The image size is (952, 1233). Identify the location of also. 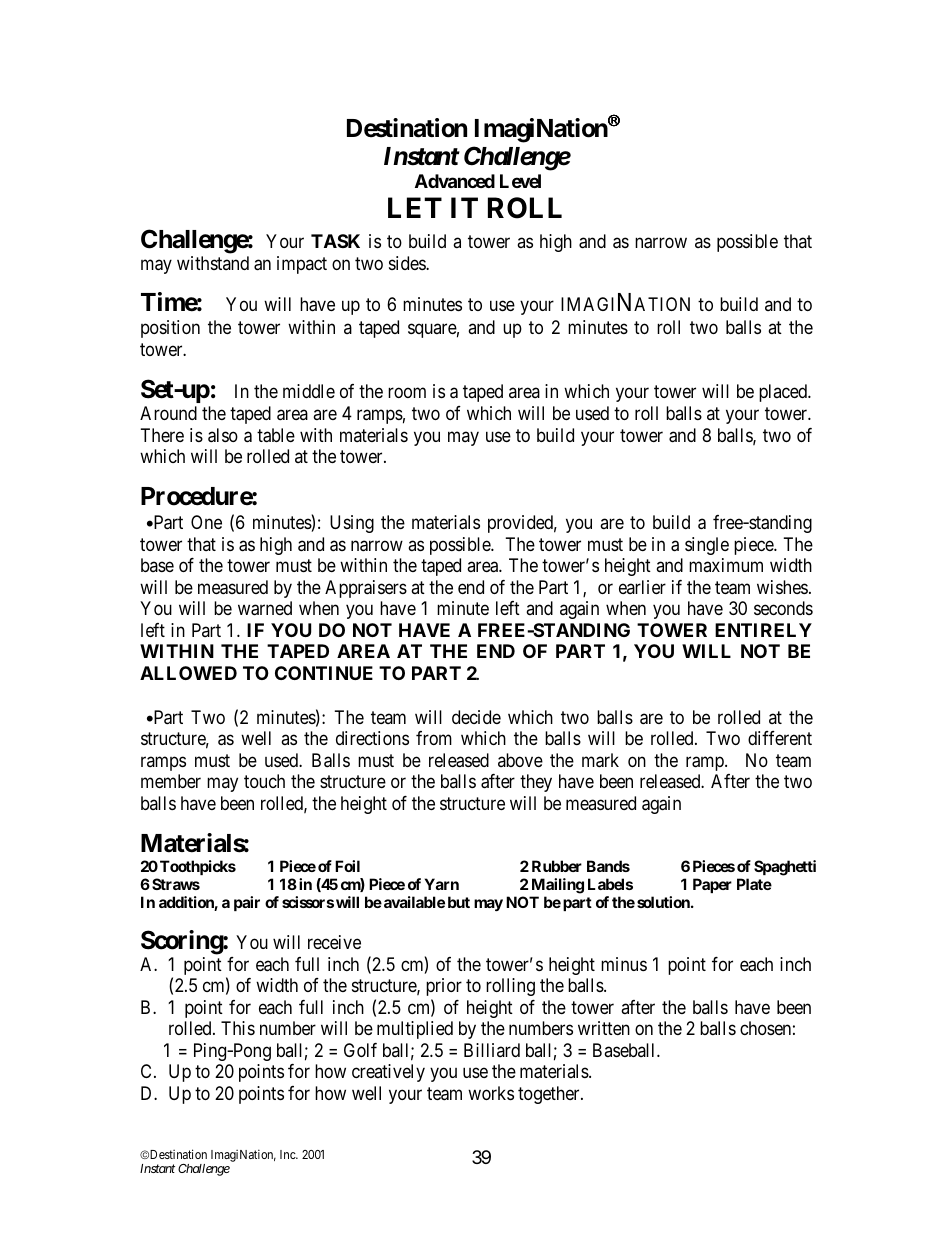
(223, 435).
